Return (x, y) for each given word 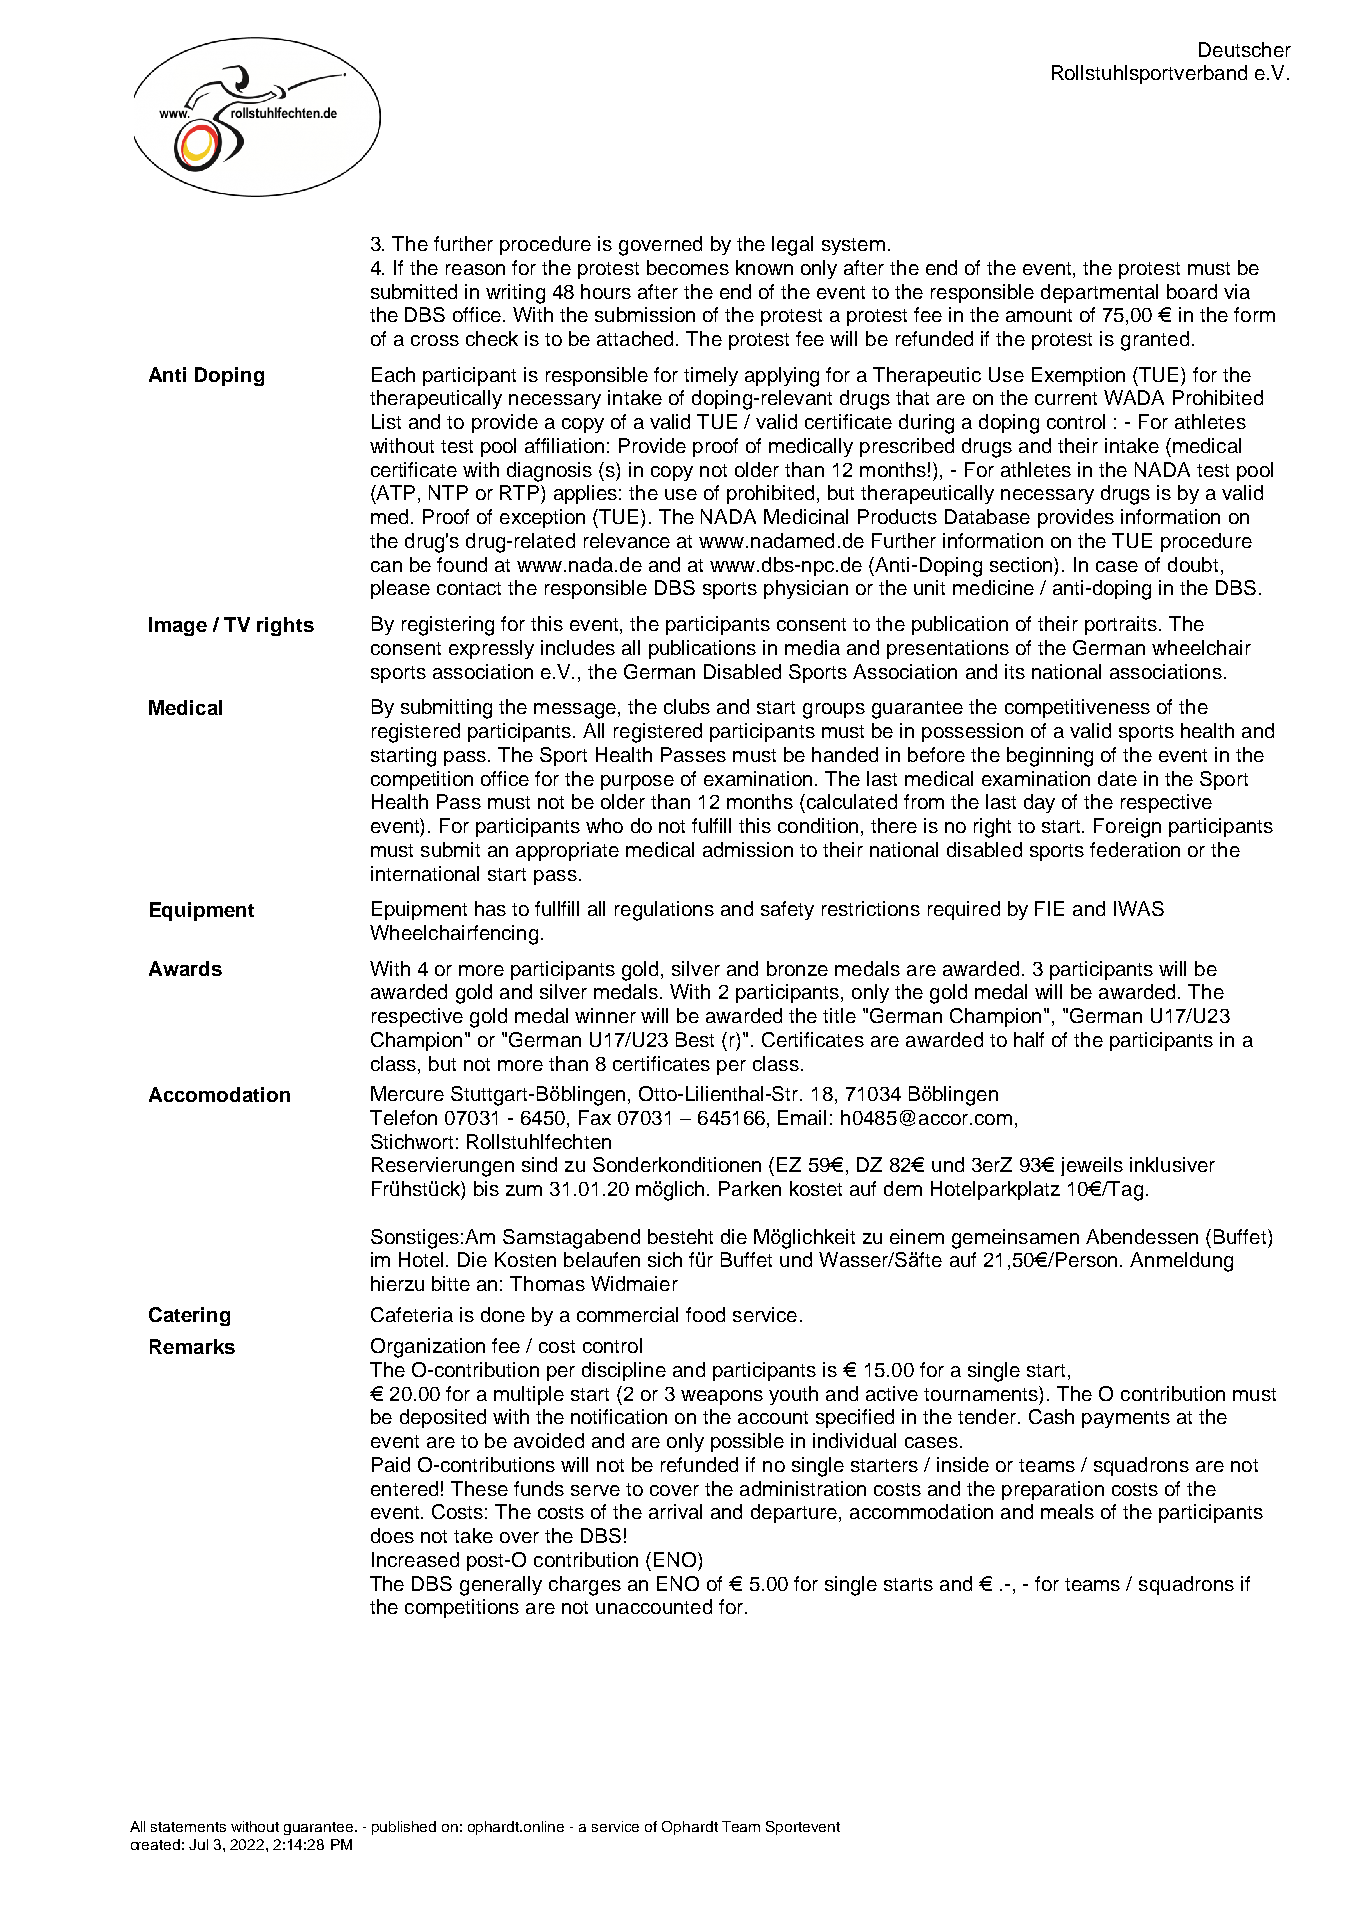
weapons (722, 1397)
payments (1126, 1419)
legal (792, 246)
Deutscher (1245, 49)
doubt (1193, 564)
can (386, 566)
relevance (627, 540)
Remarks (192, 1346)
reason (475, 269)
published (404, 1828)
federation (1135, 849)
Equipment (202, 911)
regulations (664, 911)
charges (585, 1586)
